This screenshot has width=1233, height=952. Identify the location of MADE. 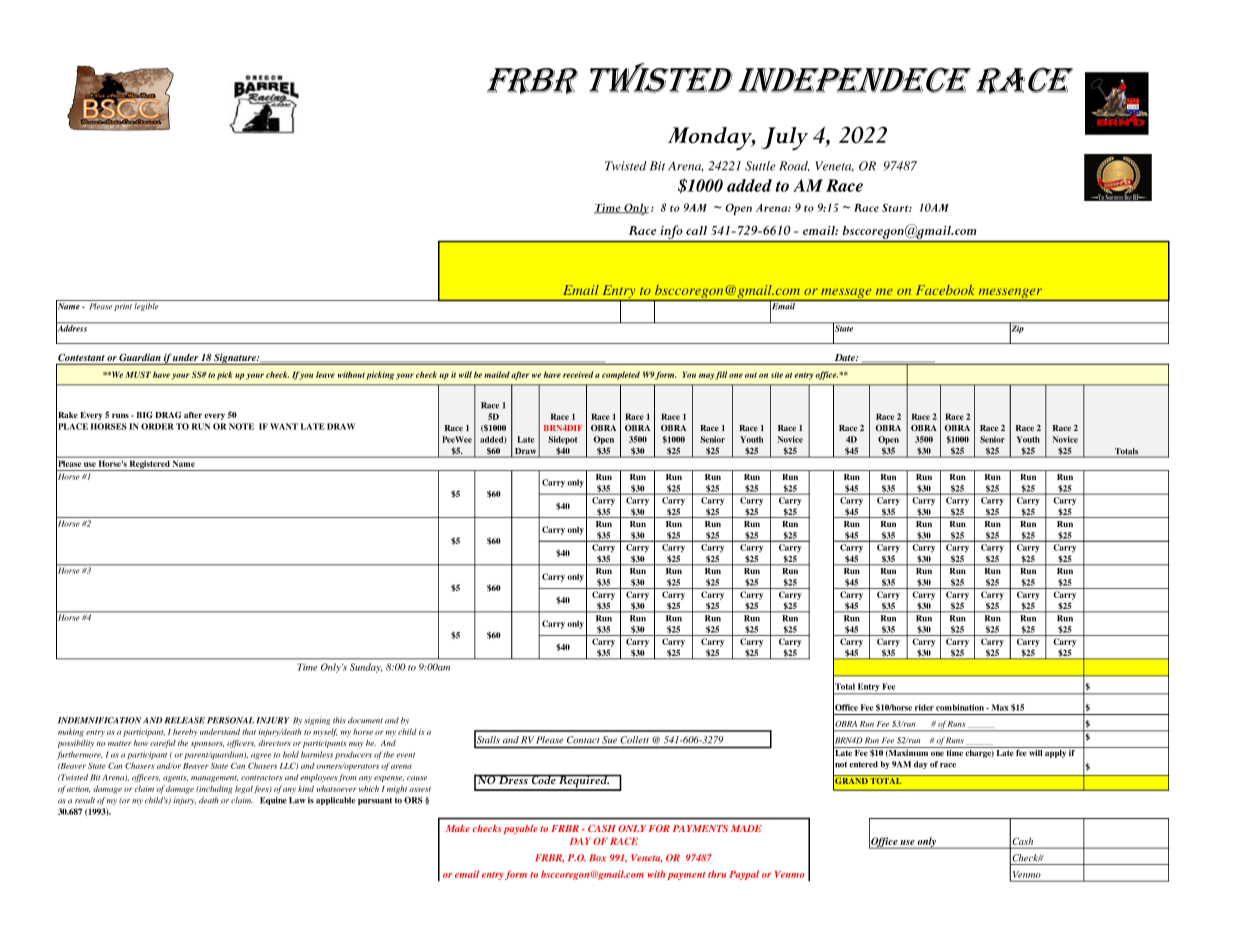
(746, 828).
